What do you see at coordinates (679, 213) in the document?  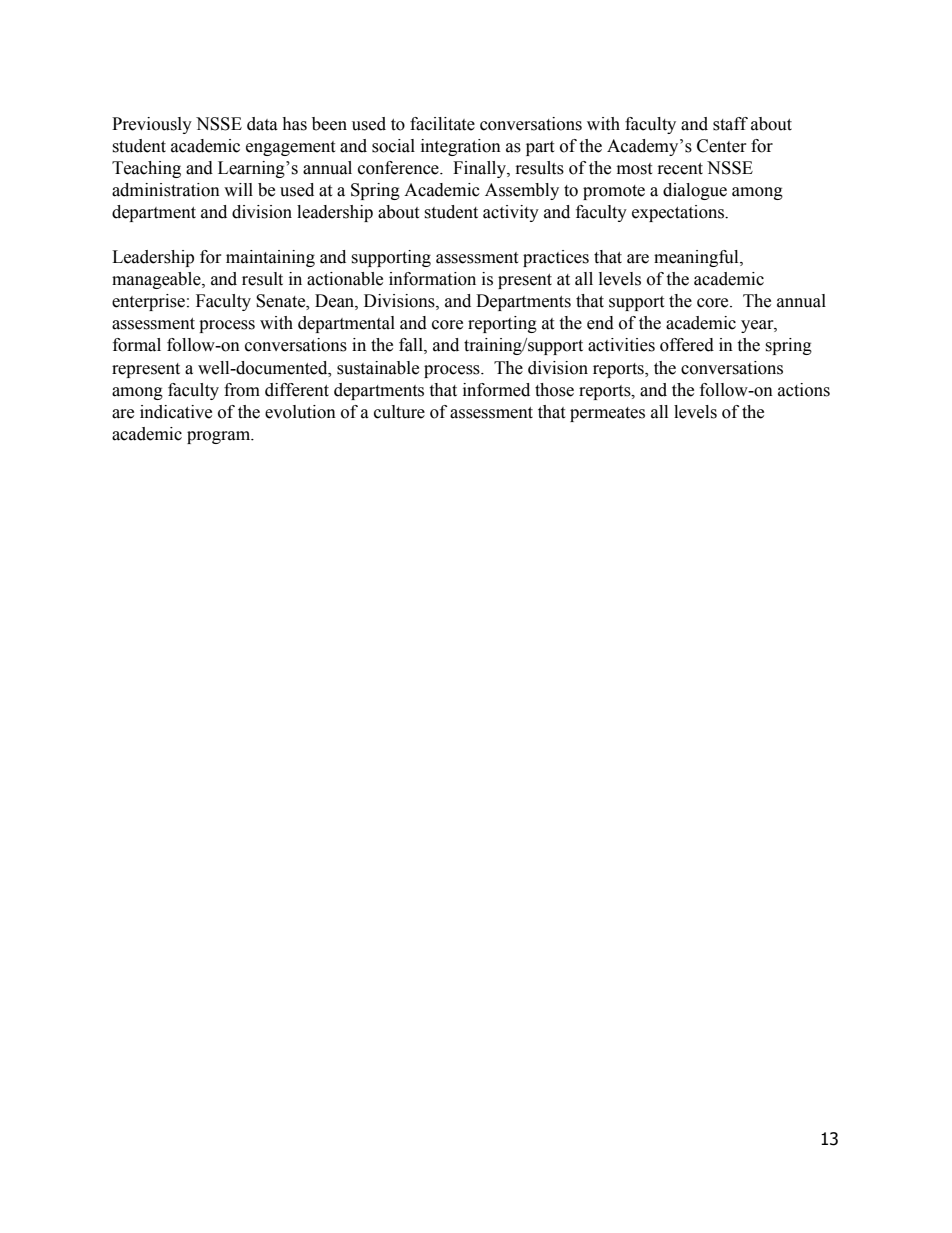 I see `expectations` at bounding box center [679, 213].
